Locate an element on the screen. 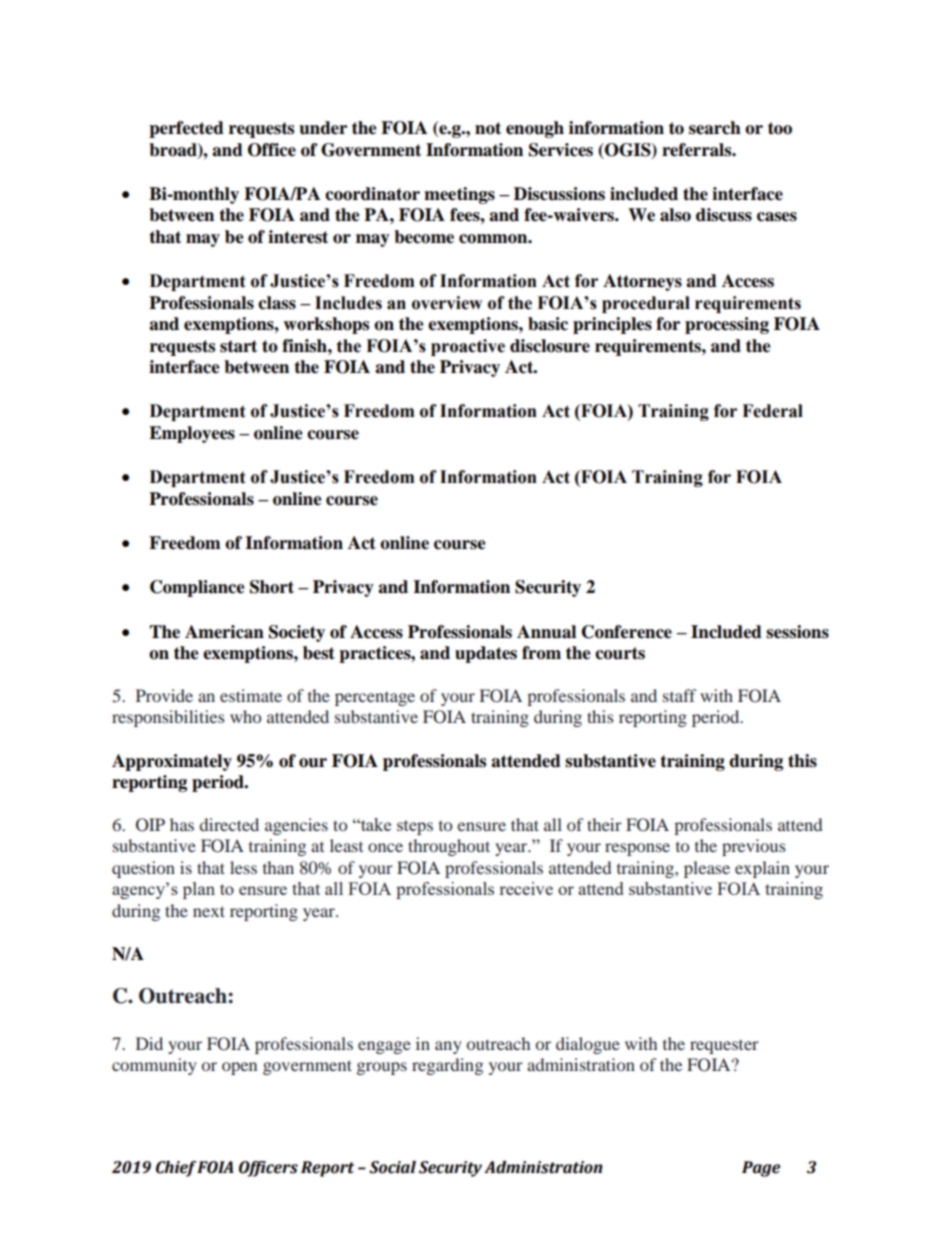  not is located at coordinates (488, 128).
